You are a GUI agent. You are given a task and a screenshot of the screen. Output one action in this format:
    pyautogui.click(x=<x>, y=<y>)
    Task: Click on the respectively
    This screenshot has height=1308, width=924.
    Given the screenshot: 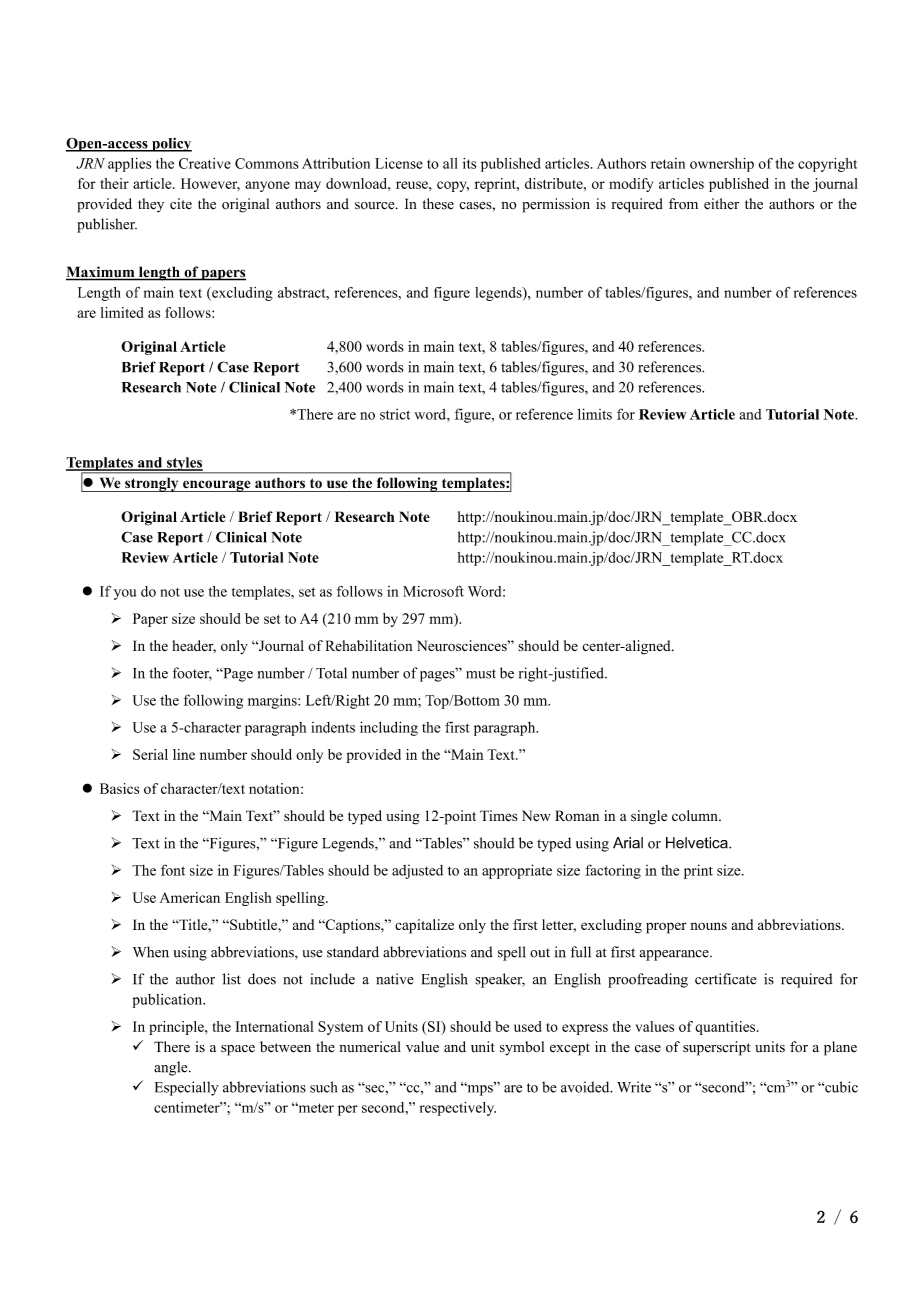 What is the action you would take?
    pyautogui.click(x=458, y=1109)
